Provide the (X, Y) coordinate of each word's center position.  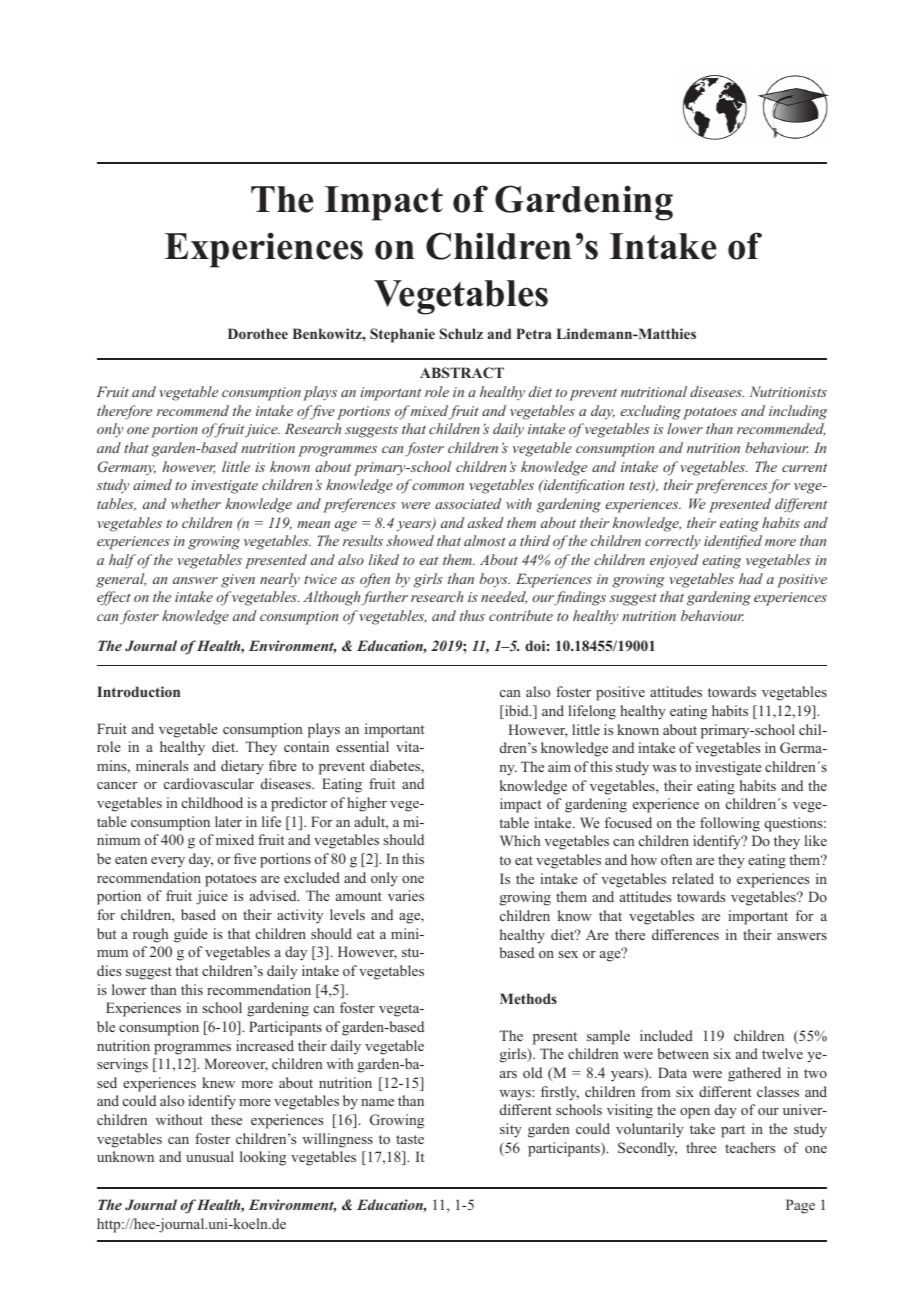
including (798, 412)
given (238, 581)
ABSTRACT (462, 372)
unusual (210, 1156)
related (693, 878)
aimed (152, 484)
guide (191, 935)
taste (410, 1139)
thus (472, 615)
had (751, 578)
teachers (750, 1147)
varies (406, 895)
